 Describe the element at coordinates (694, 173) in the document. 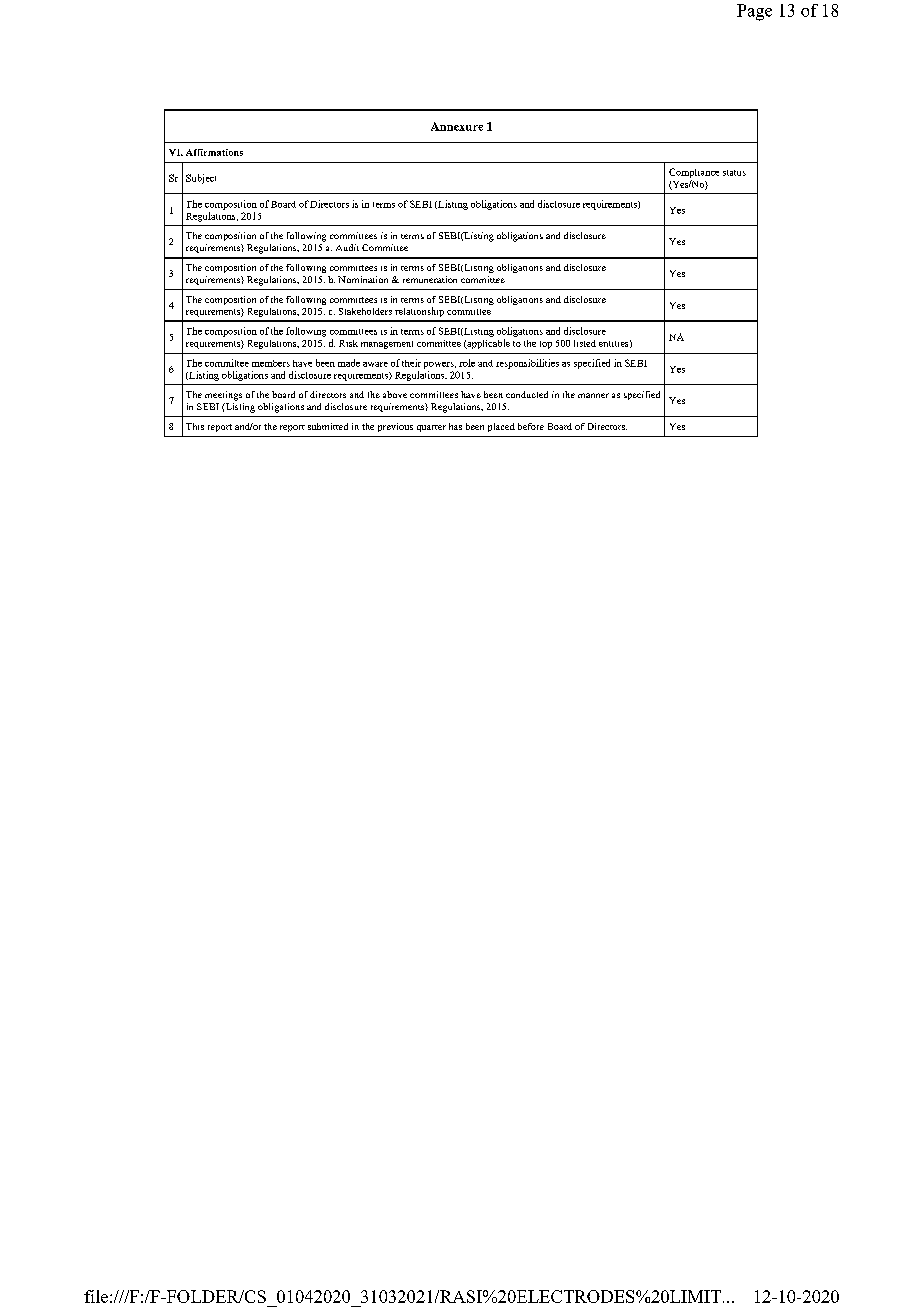

I see `Compliance` at that location.
